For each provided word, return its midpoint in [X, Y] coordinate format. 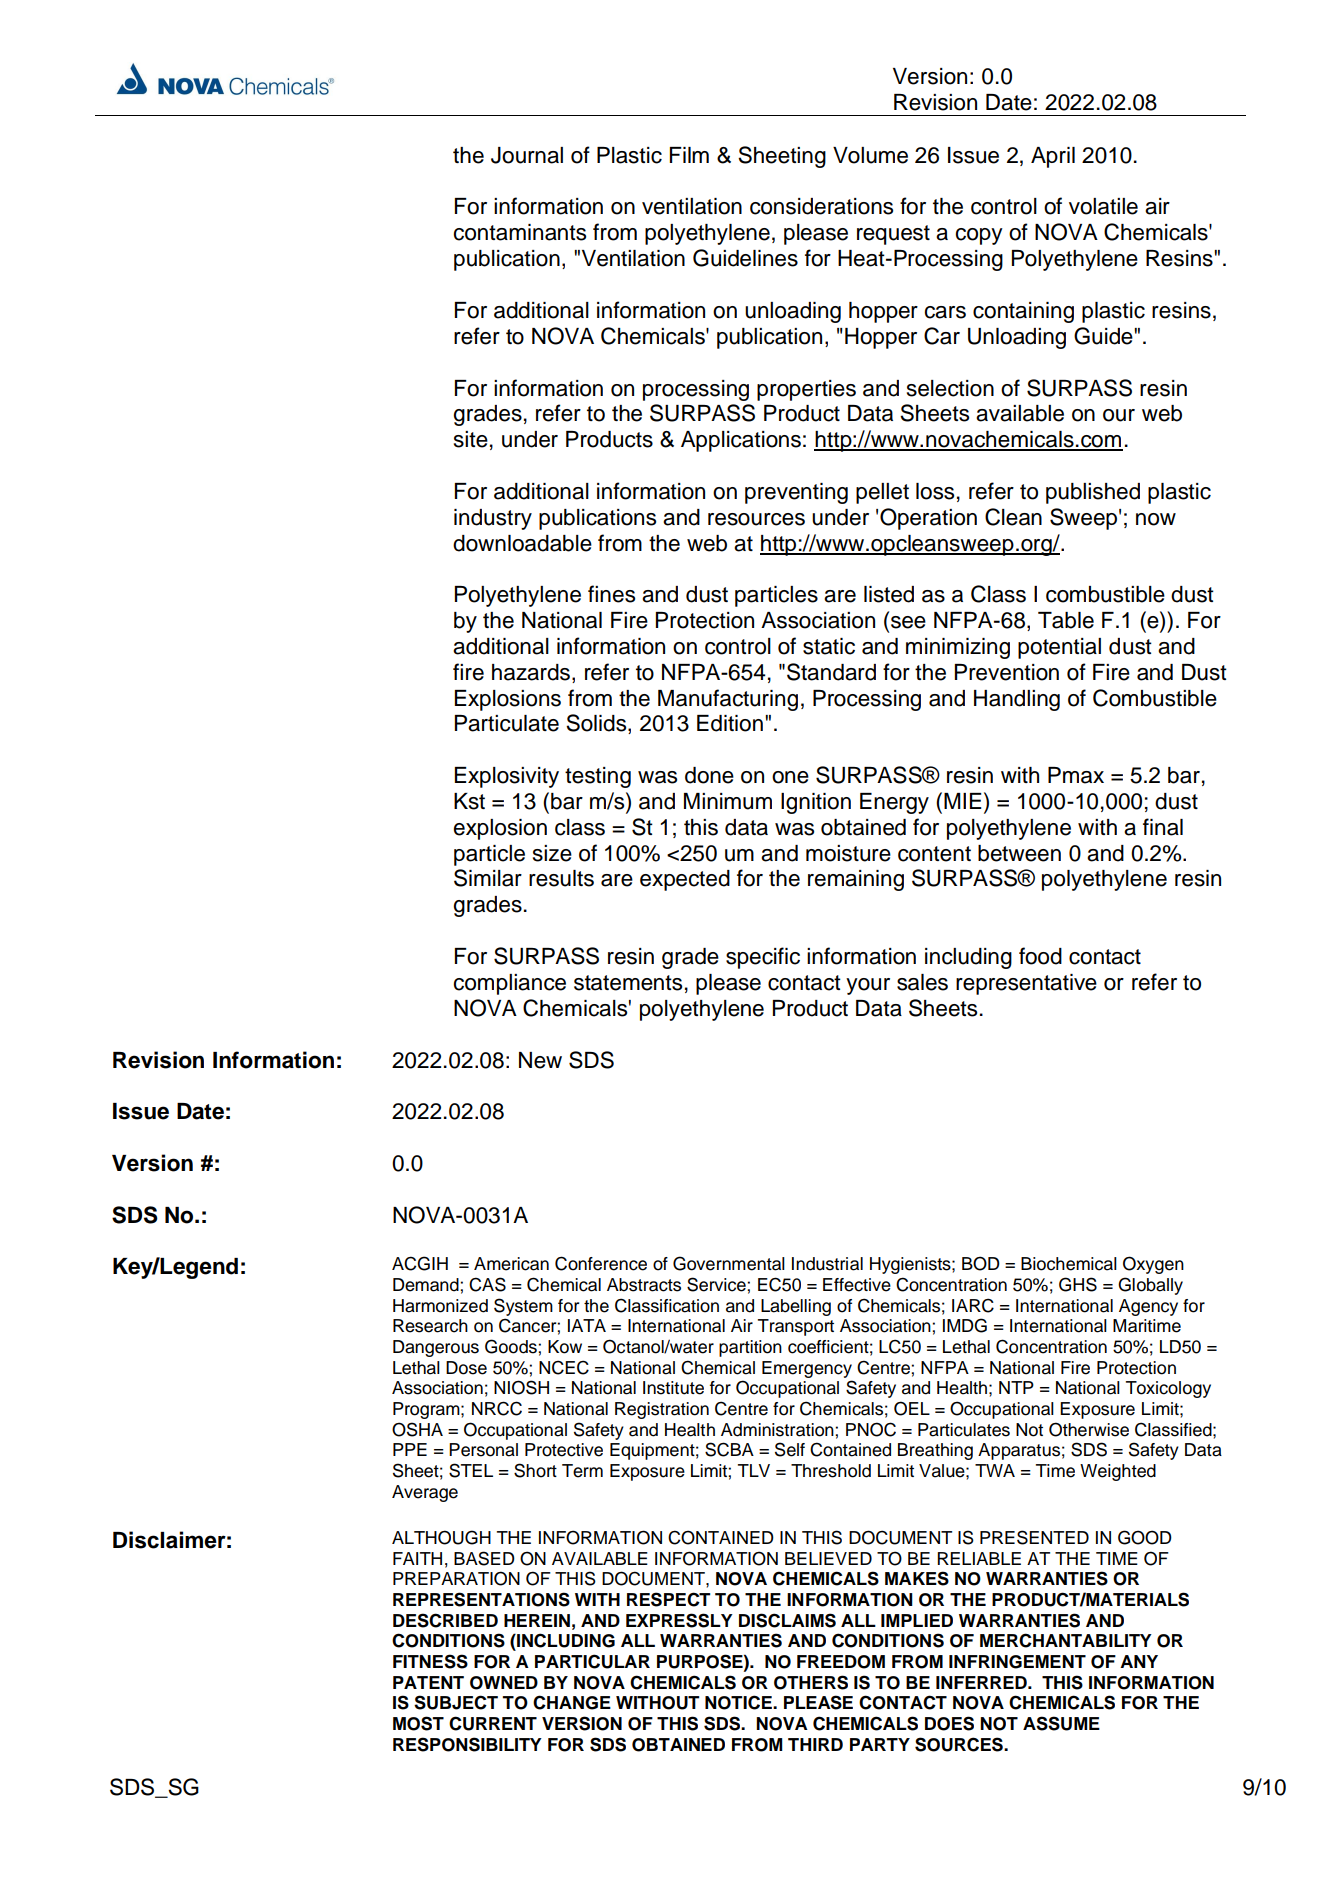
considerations [821, 206]
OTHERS [811, 1682]
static [829, 646]
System [523, 1307]
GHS [1078, 1284]
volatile [1103, 206]
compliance [509, 984]
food [1040, 956]
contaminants [519, 232]
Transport [796, 1327]
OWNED [504, 1683]
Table [1066, 620]
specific [763, 958]
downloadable [522, 543]
